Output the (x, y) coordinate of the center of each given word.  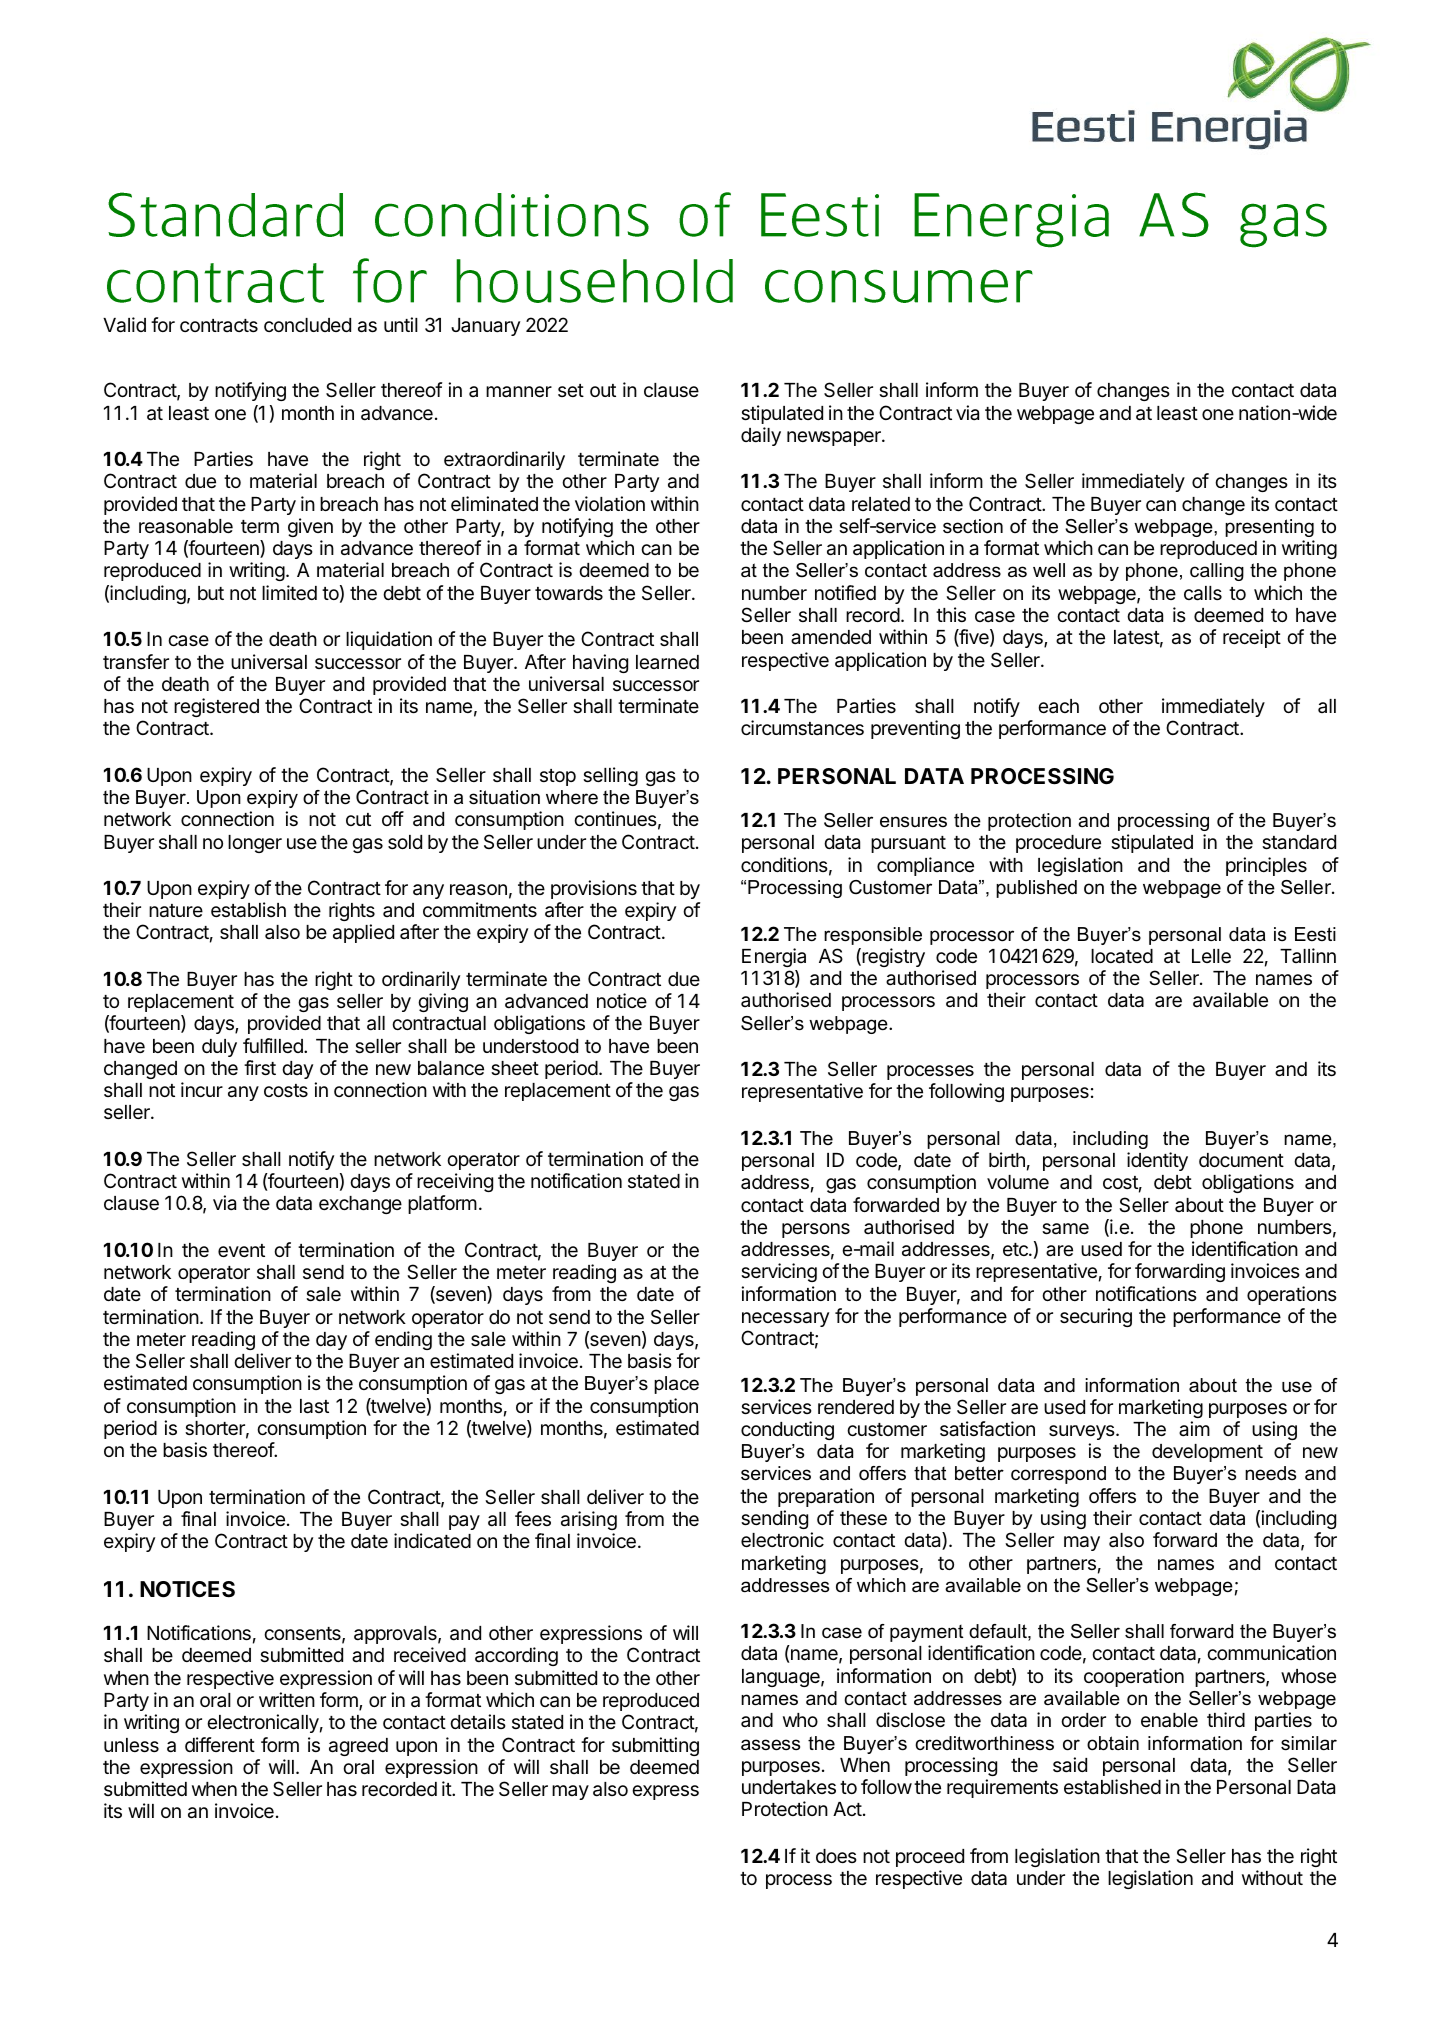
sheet (515, 1068)
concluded (307, 325)
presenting (1269, 528)
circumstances (802, 728)
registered (216, 707)
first (260, 1067)
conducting (787, 1430)
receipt (1252, 638)
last (314, 1406)
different (220, 1744)
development (1207, 1453)
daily (761, 436)
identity (1157, 1161)
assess (770, 1745)
